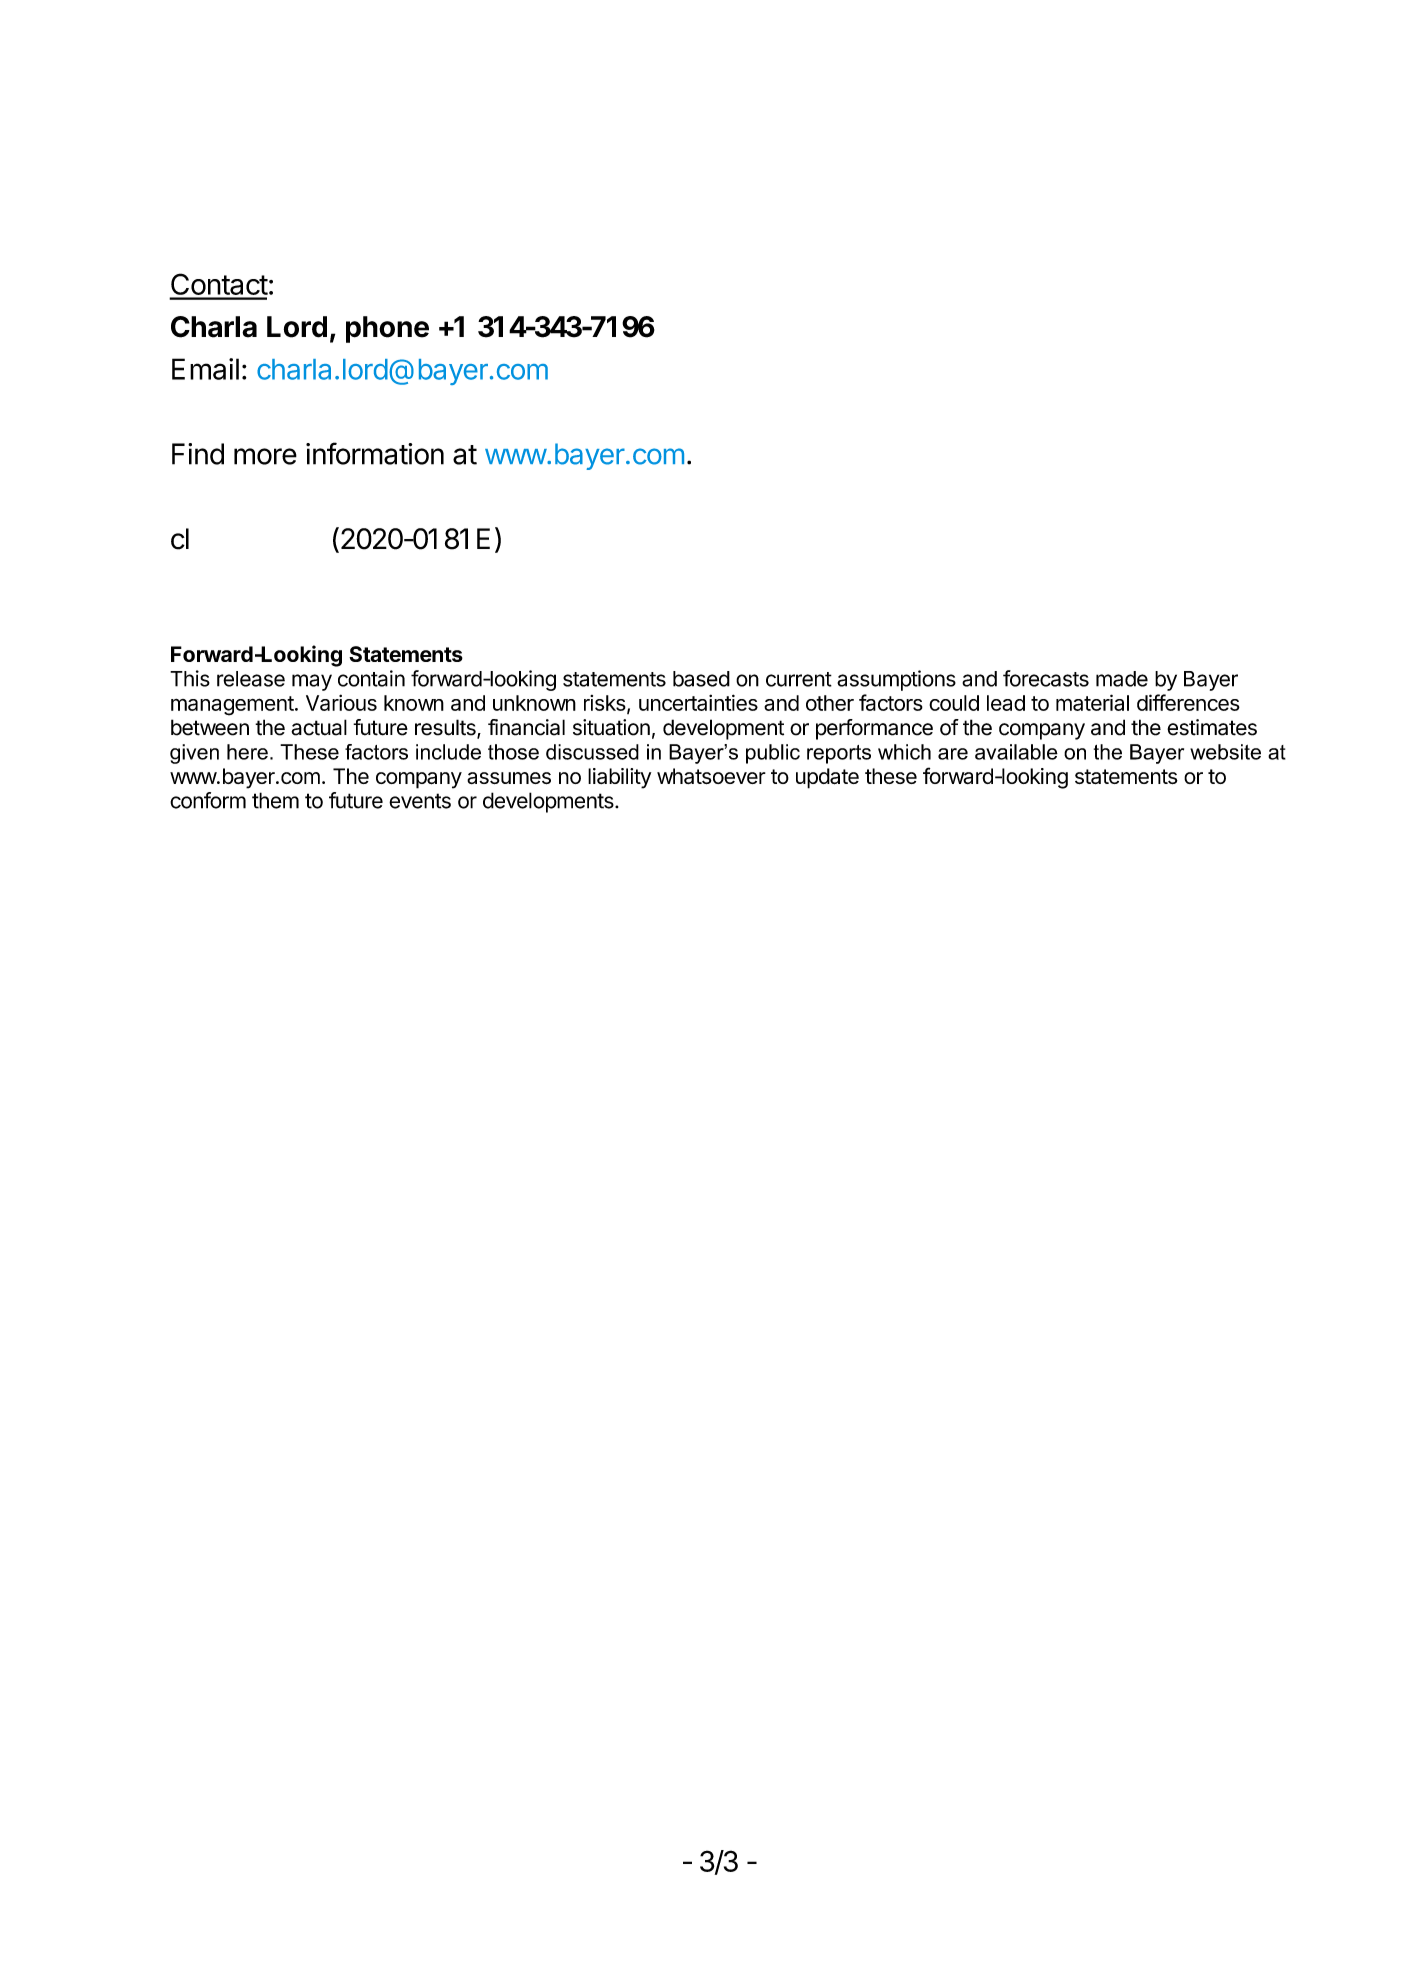  Describe the element at coordinates (1092, 702) in the page. I see `material` at that location.
